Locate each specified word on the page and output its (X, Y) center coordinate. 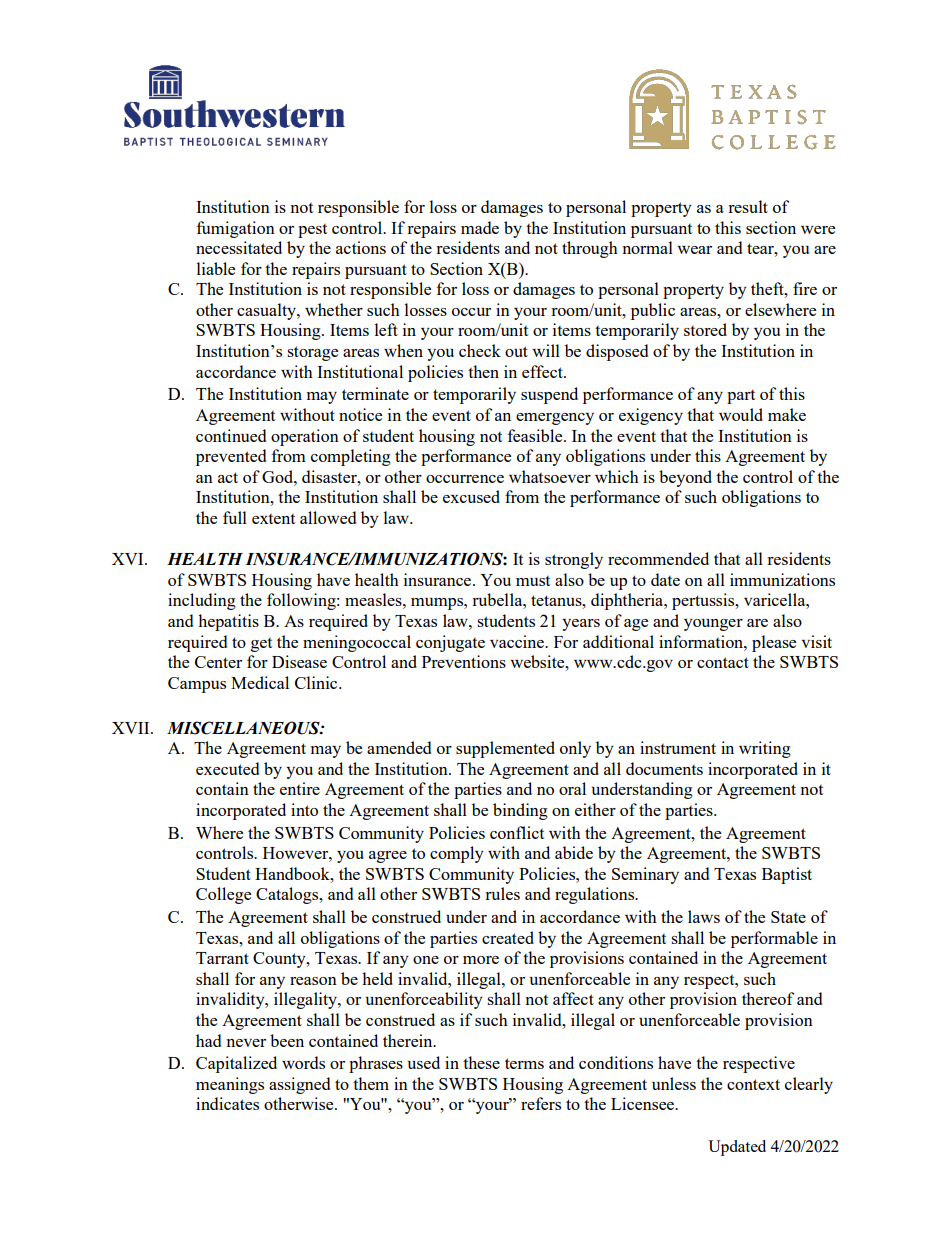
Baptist (787, 875)
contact (723, 662)
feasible (536, 435)
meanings (230, 1085)
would (741, 414)
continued (231, 435)
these (481, 1062)
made (480, 227)
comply (457, 854)
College (223, 895)
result (748, 206)
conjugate (450, 643)
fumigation (236, 229)
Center (218, 662)
